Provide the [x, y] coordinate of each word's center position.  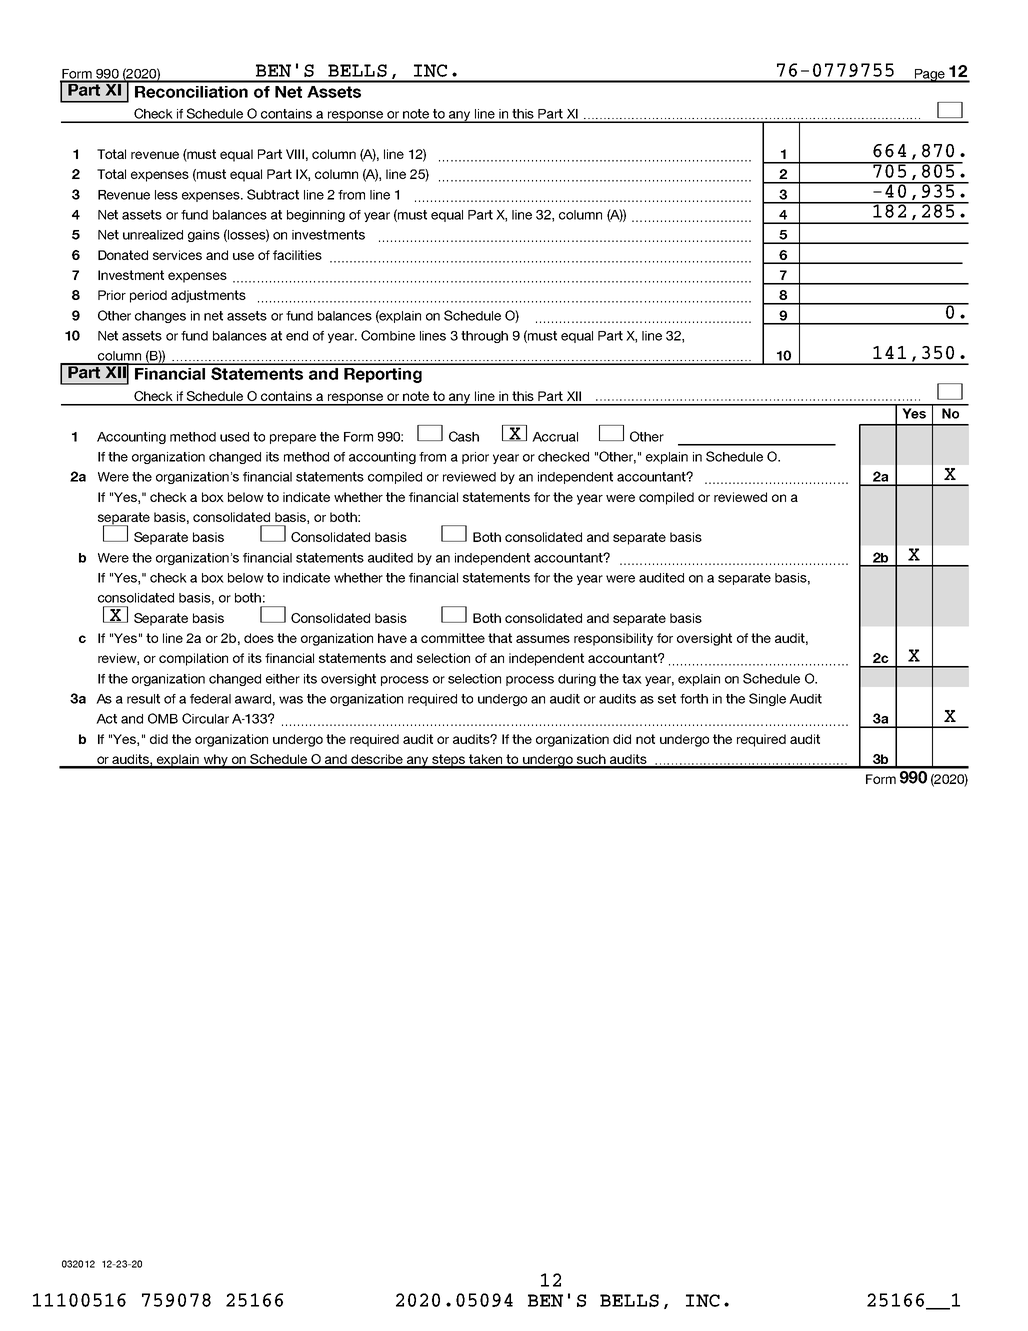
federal [210, 699]
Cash [464, 436]
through [484, 337]
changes [160, 317]
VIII [295, 154]
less [166, 195]
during [577, 680]
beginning [316, 216]
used [234, 437]
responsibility [613, 639]
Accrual [555, 437]
